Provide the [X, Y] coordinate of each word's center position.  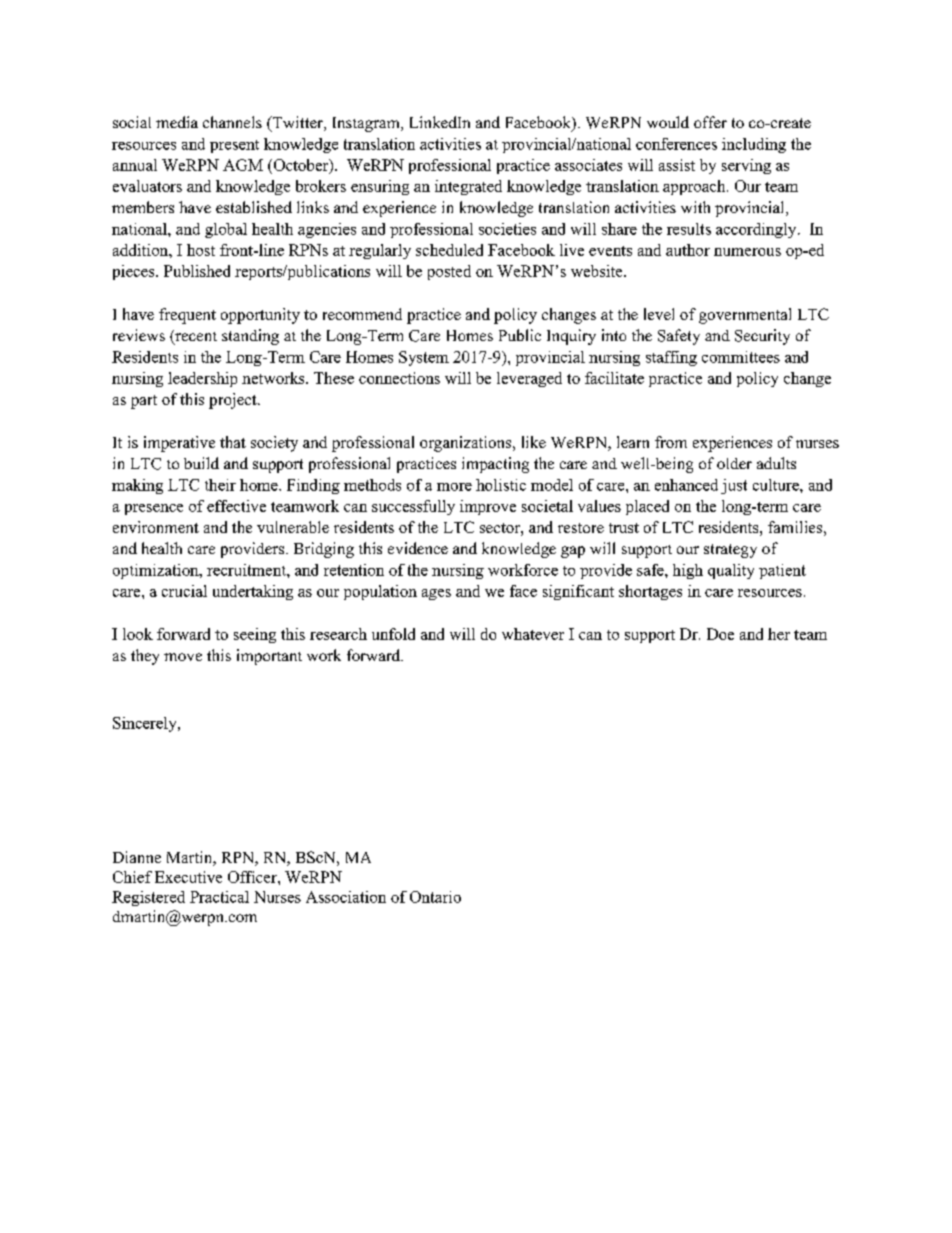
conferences [676, 144]
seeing [255, 635]
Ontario [435, 897]
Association [346, 897]
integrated [468, 187]
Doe [720, 634]
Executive [188, 877]
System [424, 358]
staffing [671, 358]
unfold [393, 634]
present [234, 146]
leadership [202, 379]
